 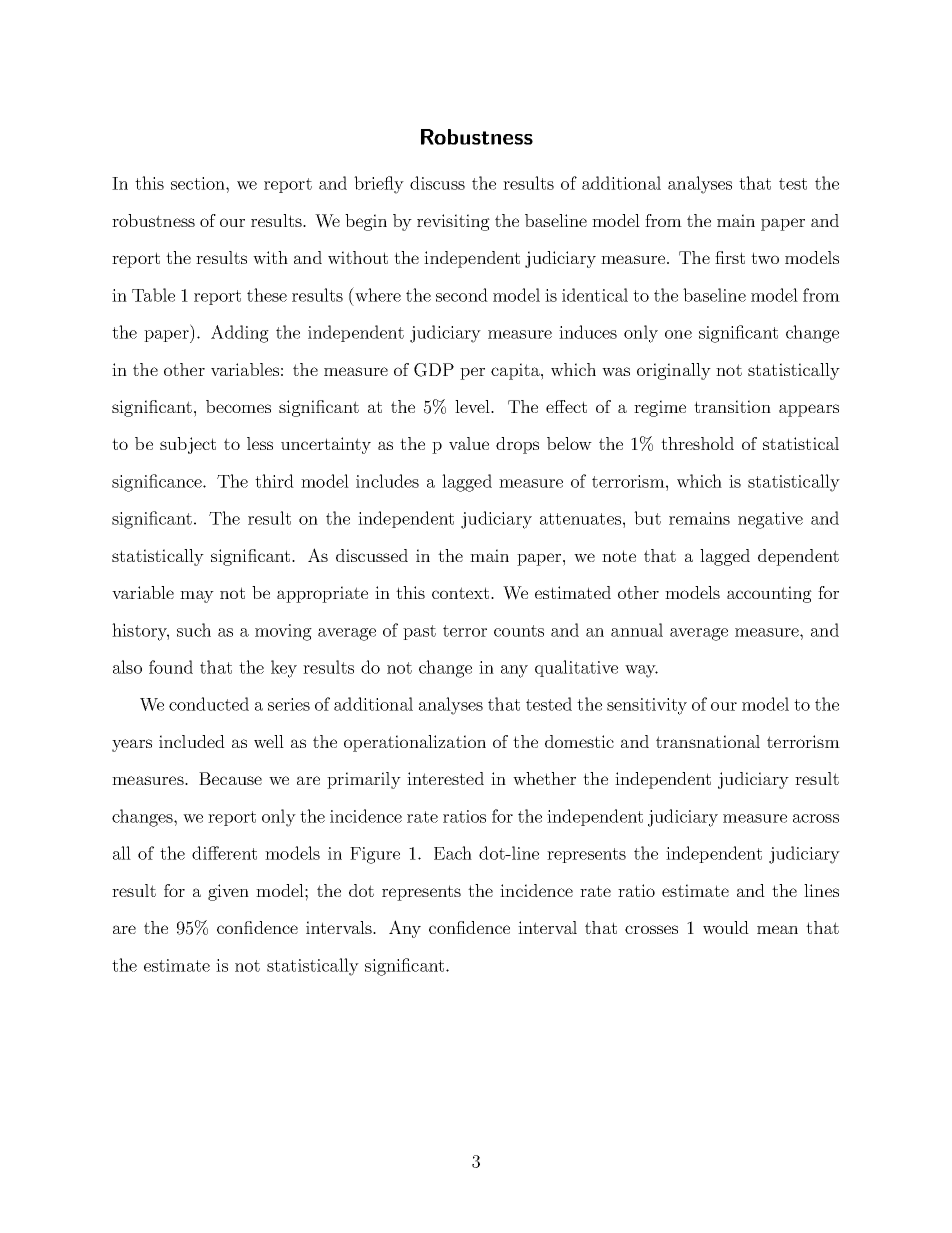 I want to click on Each, so click(x=453, y=853).
